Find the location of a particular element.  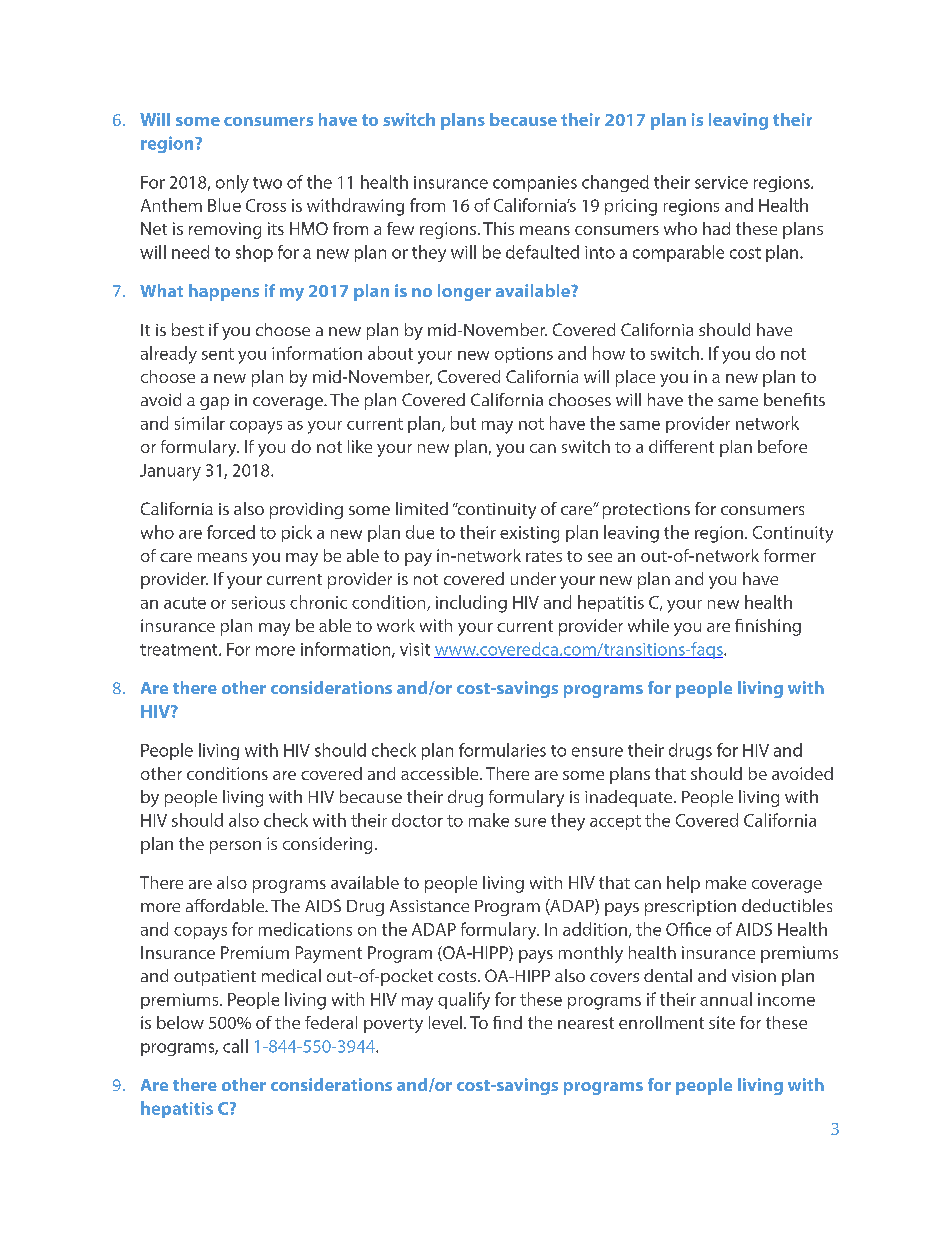

finishing is located at coordinates (768, 627).
